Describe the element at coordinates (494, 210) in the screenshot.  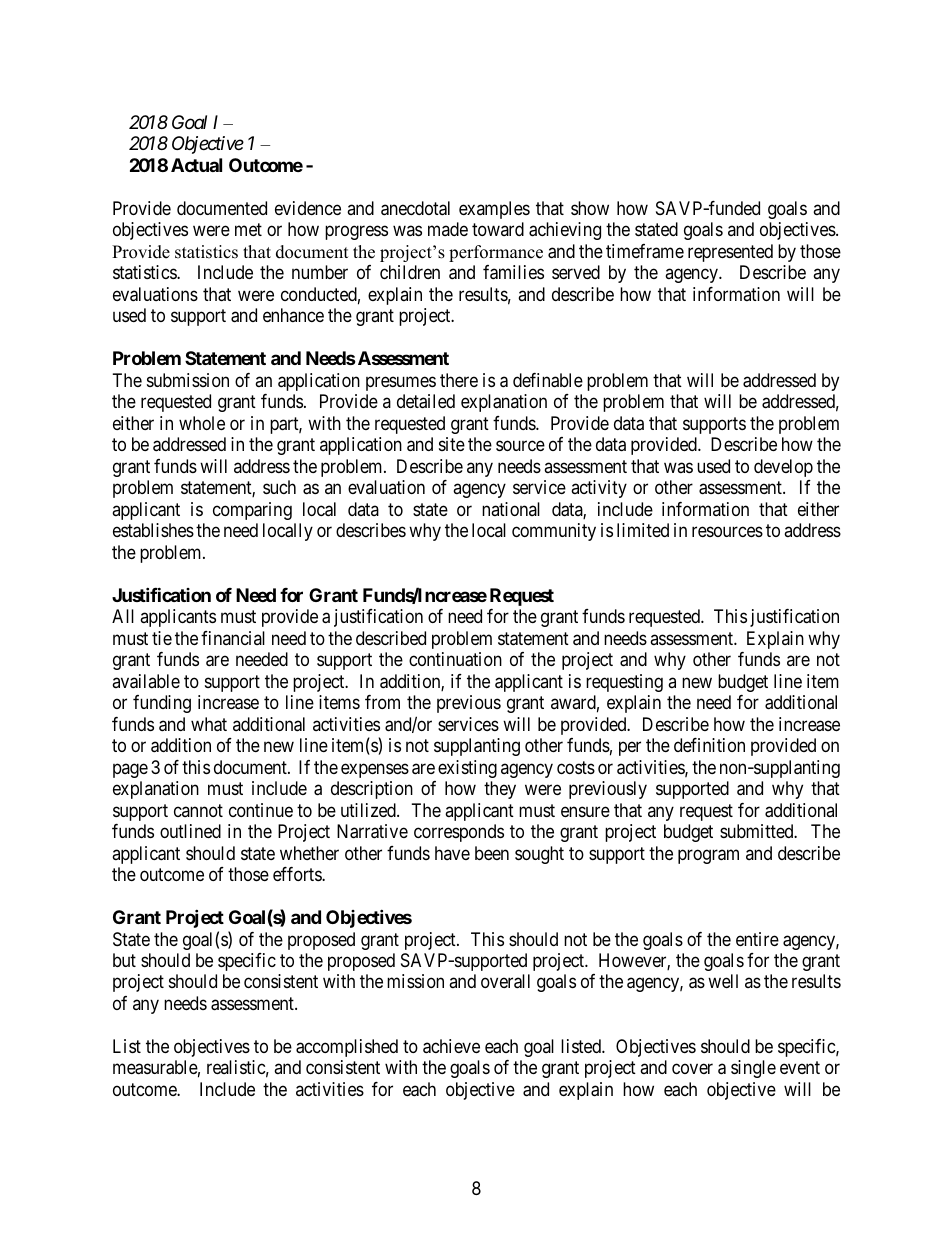
I see `examples` at that location.
